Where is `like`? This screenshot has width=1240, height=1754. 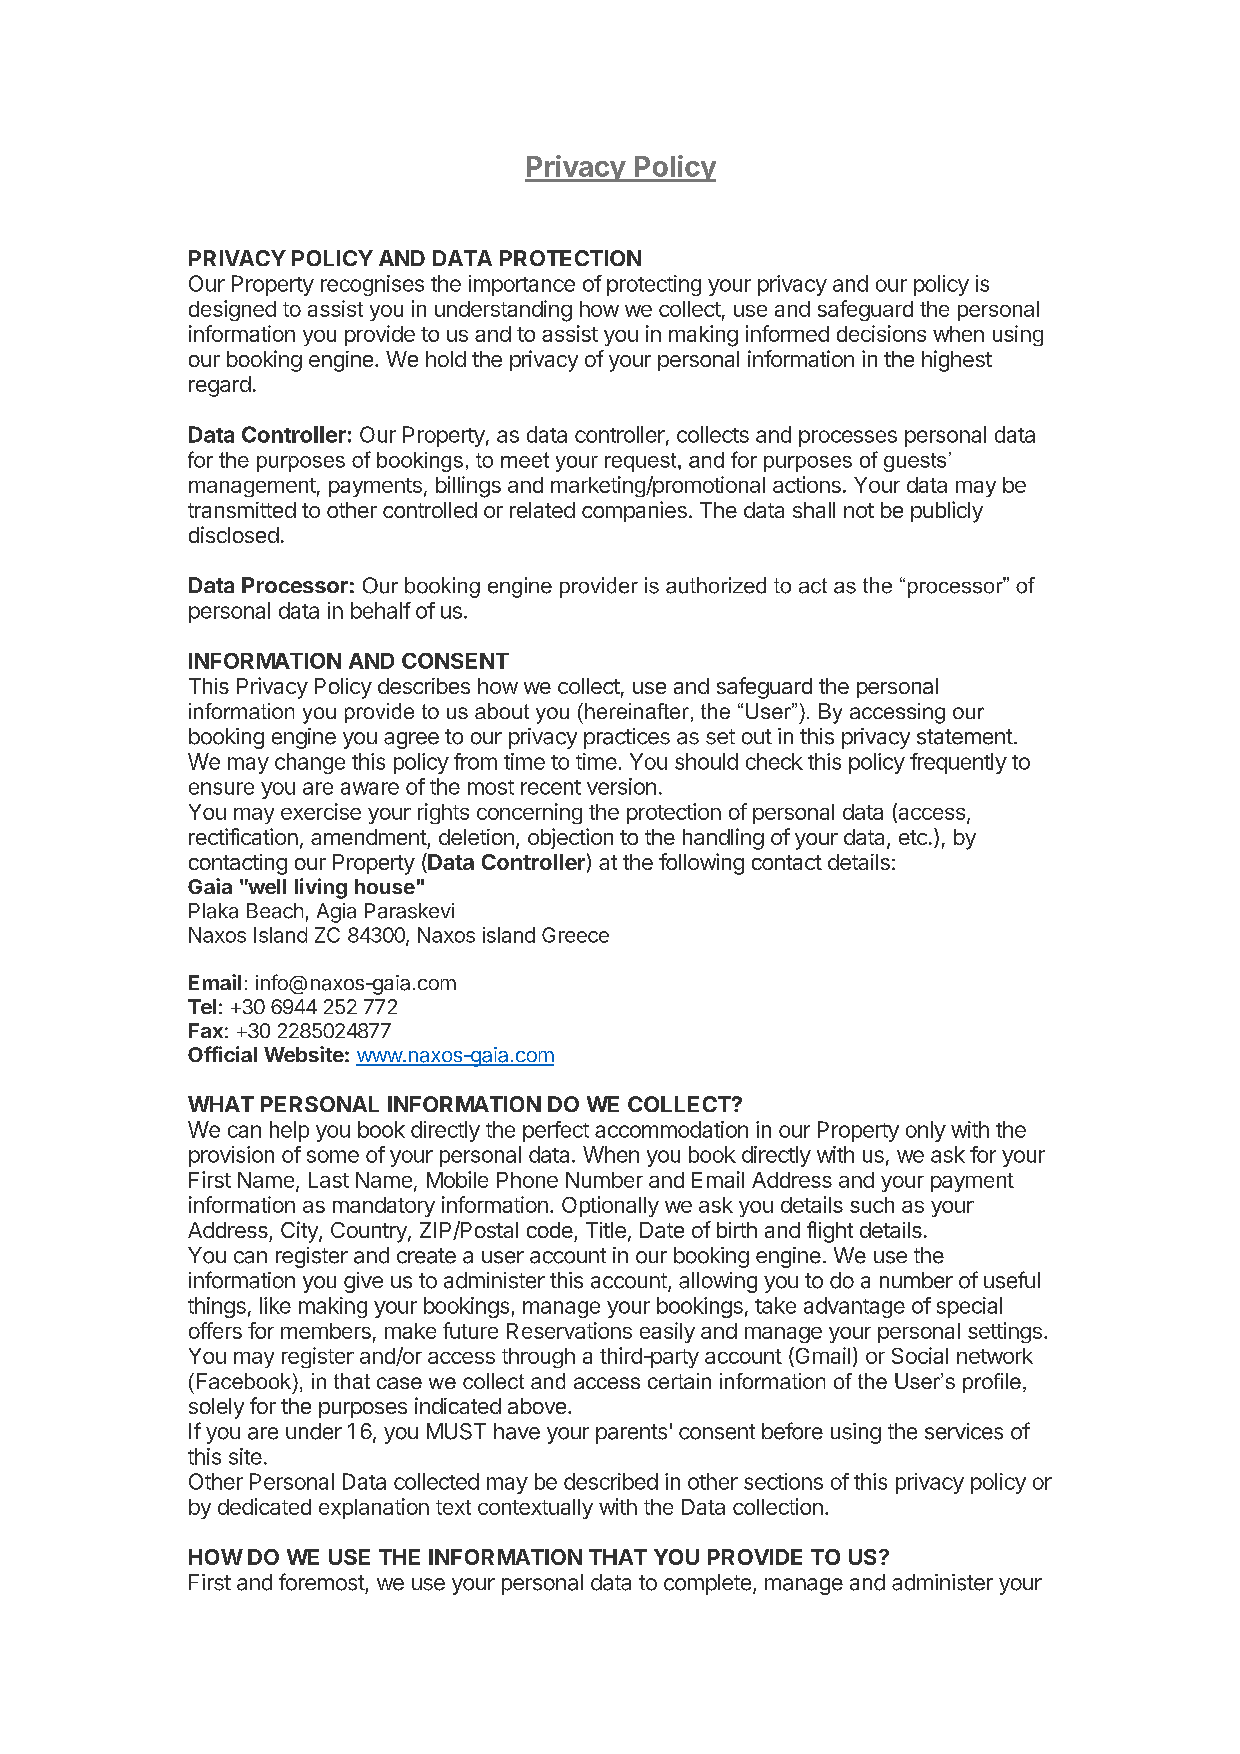
like is located at coordinates (275, 1305).
